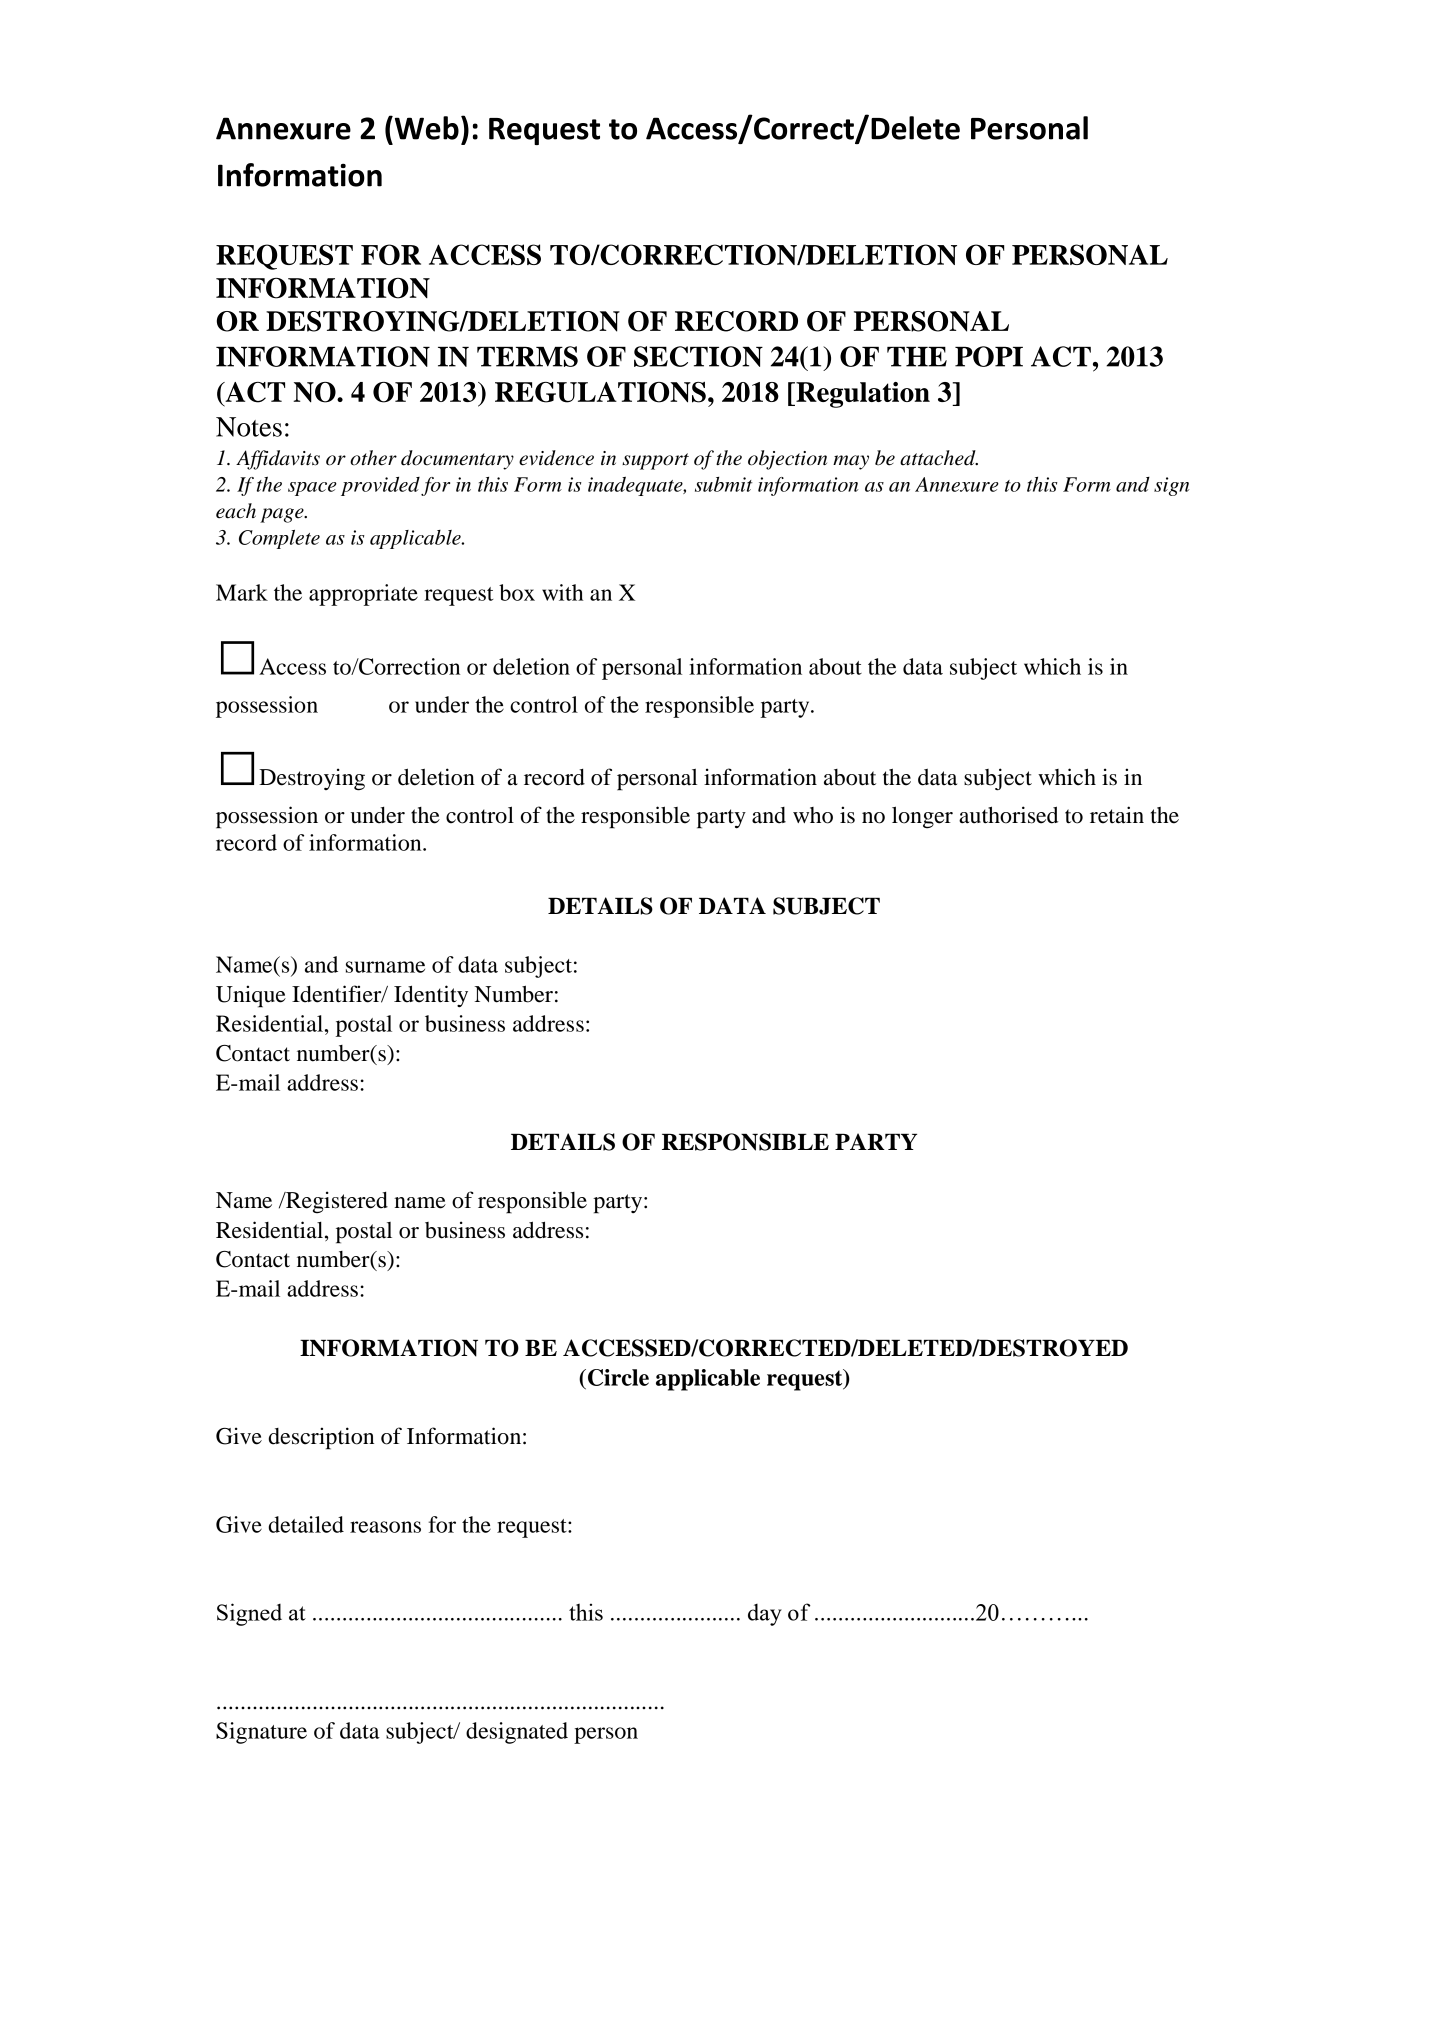 The width and height of the page is (1429, 2022). What do you see at coordinates (1117, 815) in the page?
I see `retain` at bounding box center [1117, 815].
